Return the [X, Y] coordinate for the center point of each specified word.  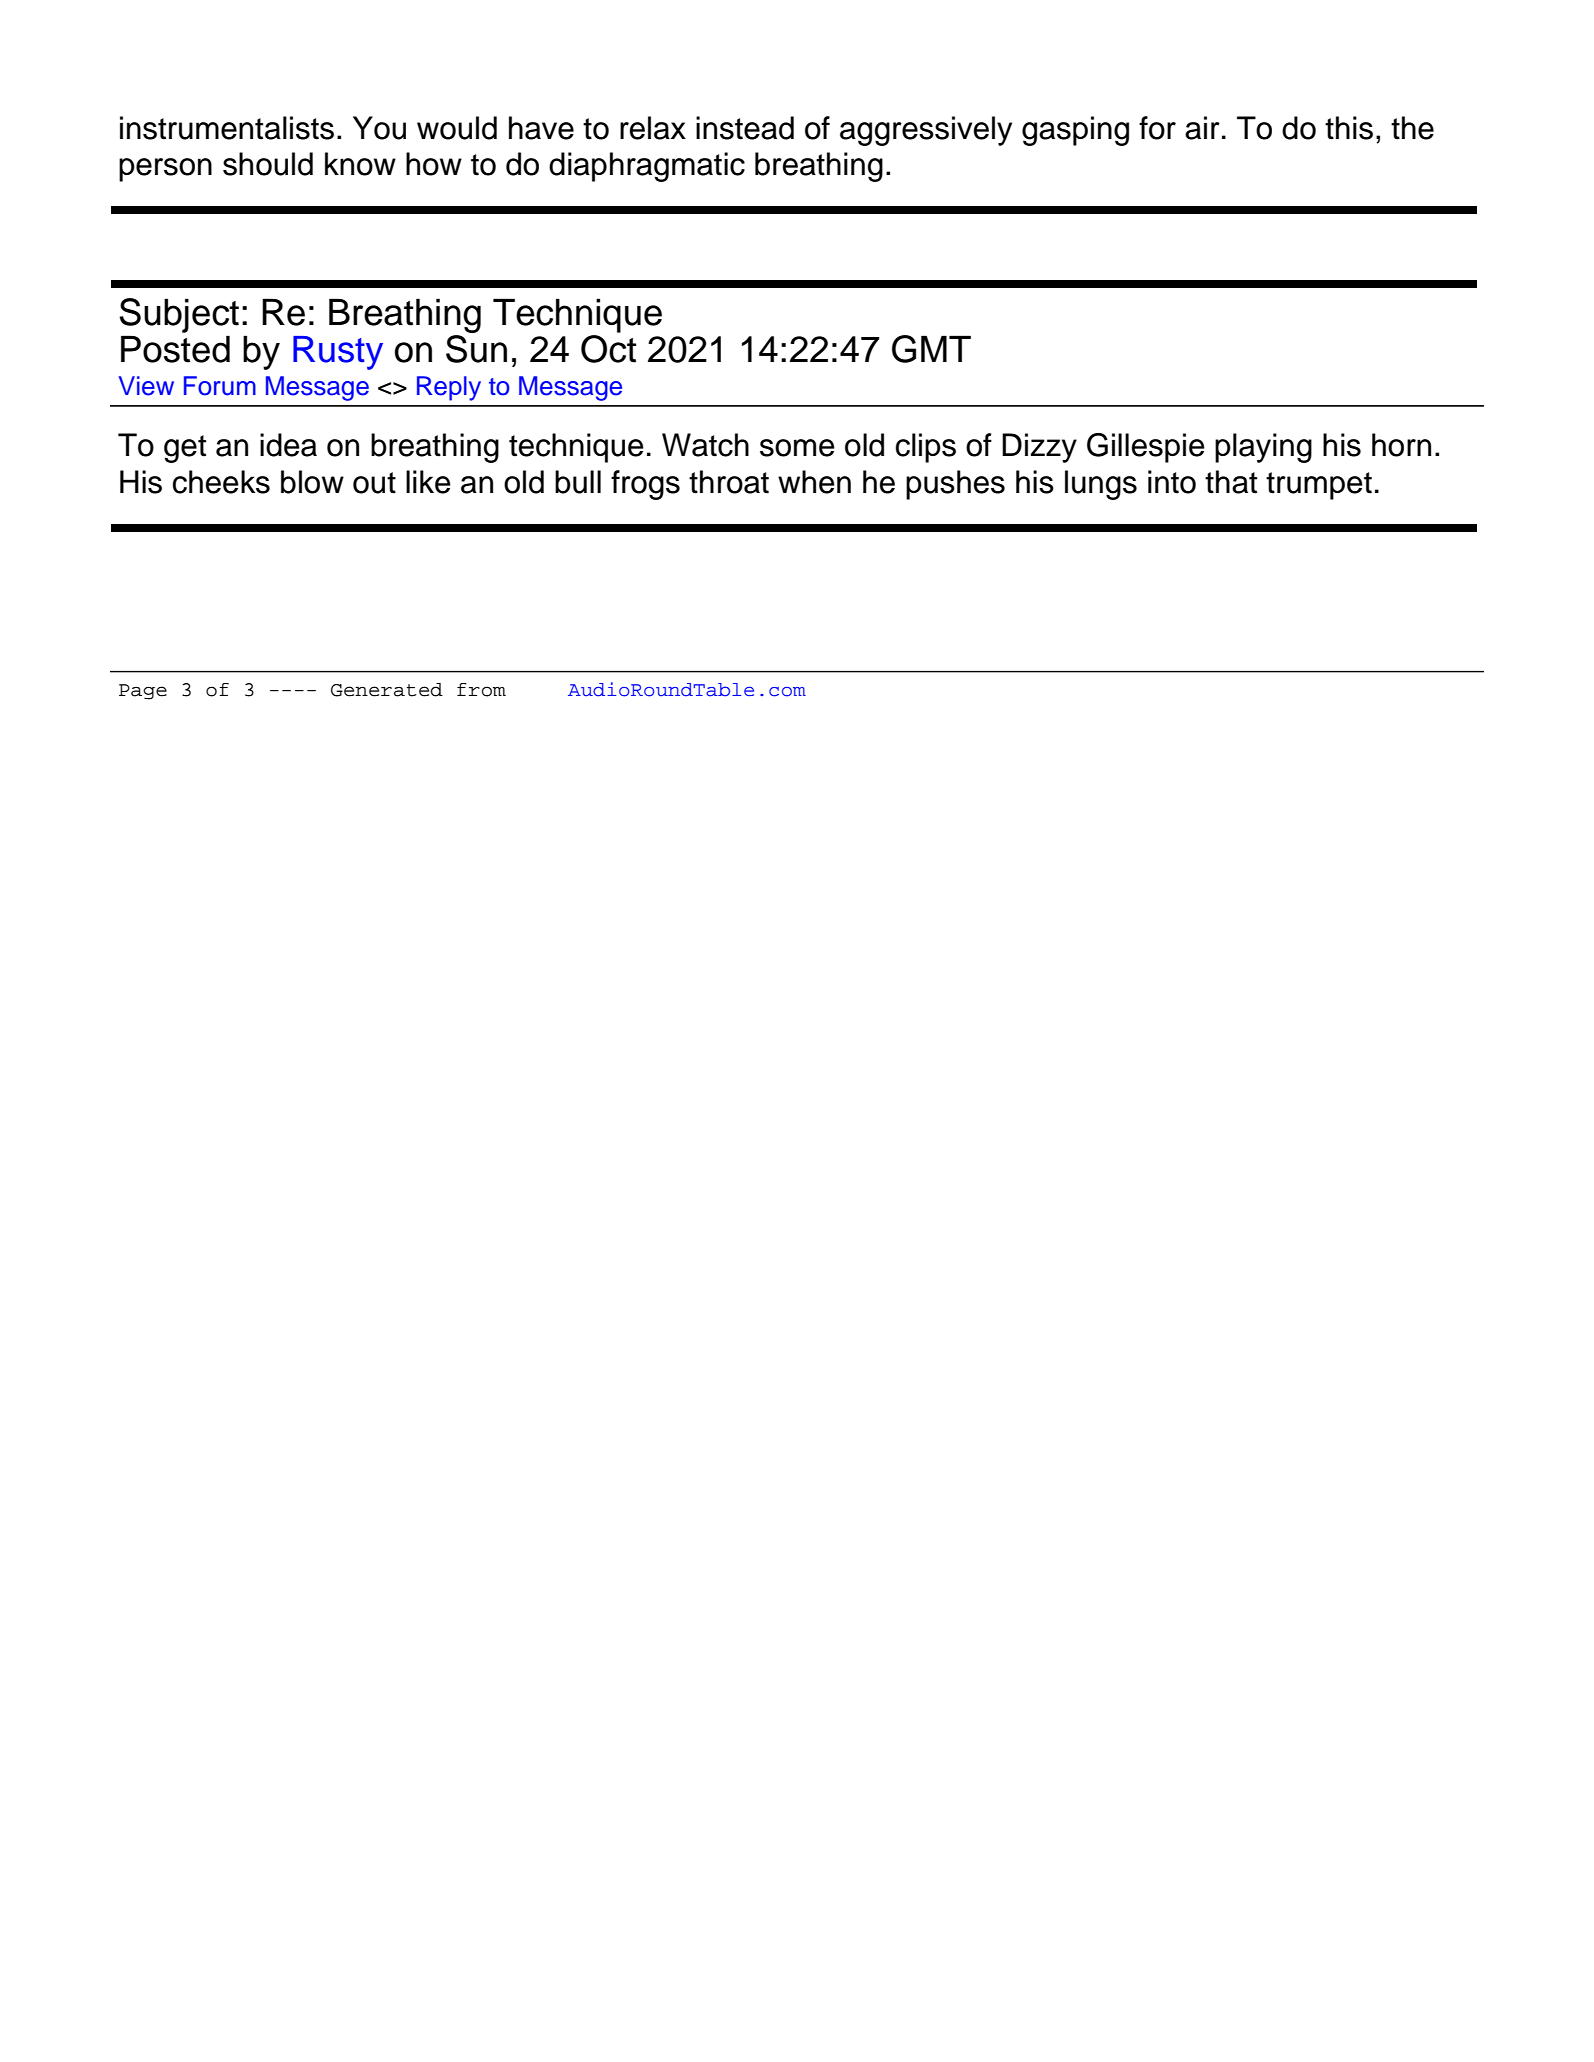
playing [1263, 448]
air [1202, 128]
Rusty [338, 353]
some [797, 448]
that [1231, 482]
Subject [179, 315]
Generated [387, 690]
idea [288, 445]
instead [745, 128]
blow [312, 482]
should [268, 164]
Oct [608, 347]
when [814, 482]
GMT [931, 349]
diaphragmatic [647, 167]
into [1172, 482]
